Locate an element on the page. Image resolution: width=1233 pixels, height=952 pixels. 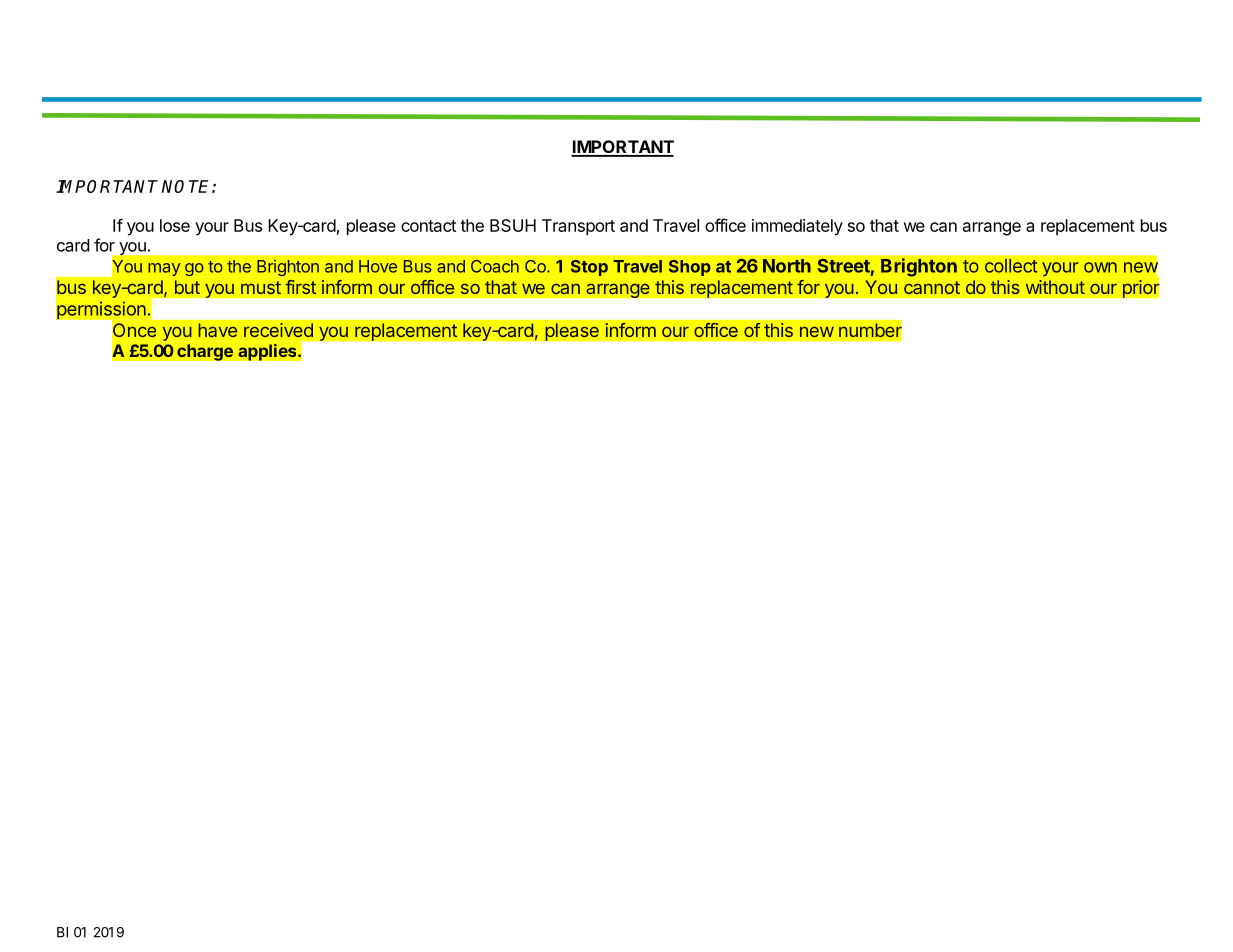
Stop is located at coordinates (589, 268).
